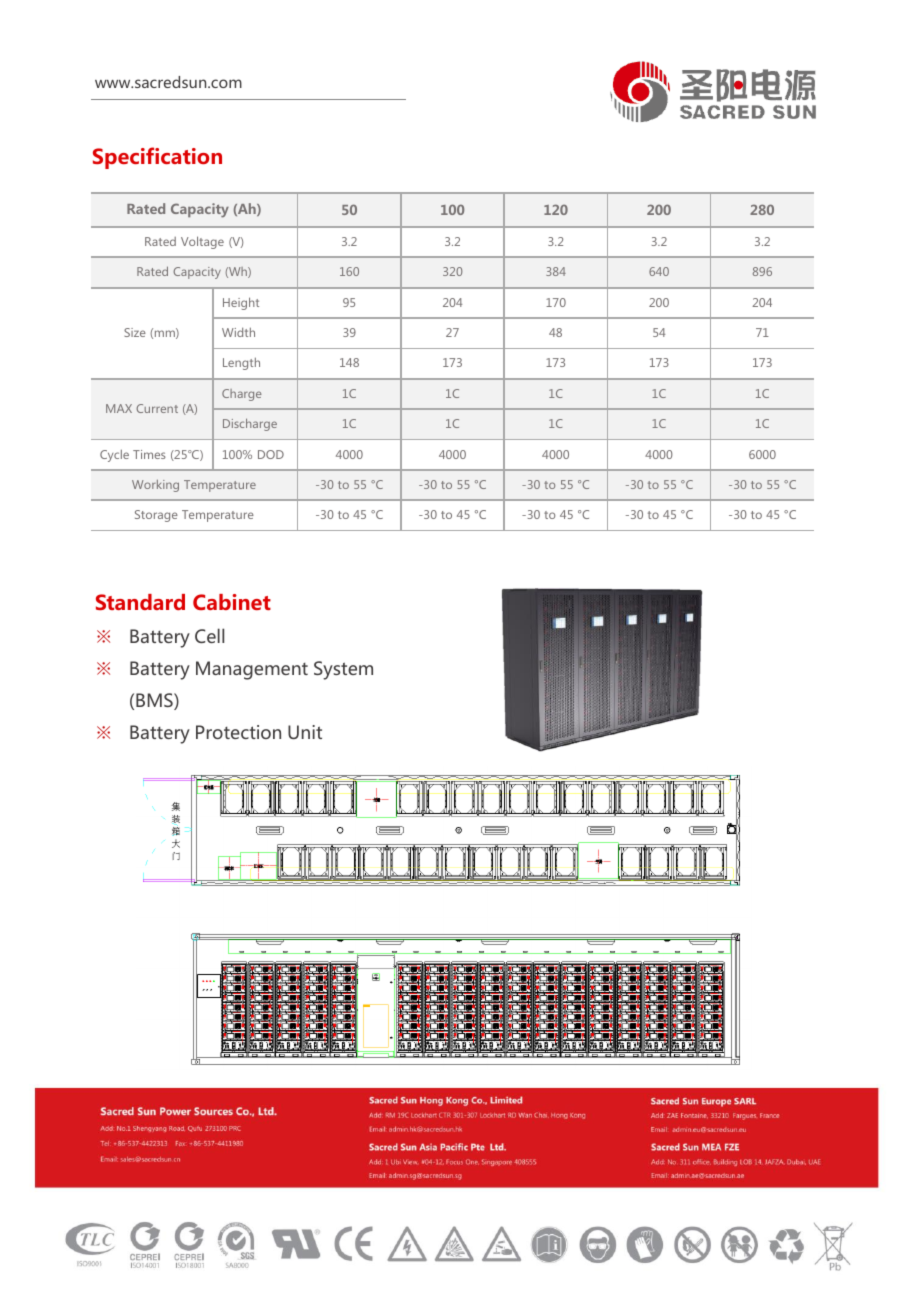 The image size is (911, 1316). What do you see at coordinates (140, 602) in the screenshot?
I see `Standard` at bounding box center [140, 602].
